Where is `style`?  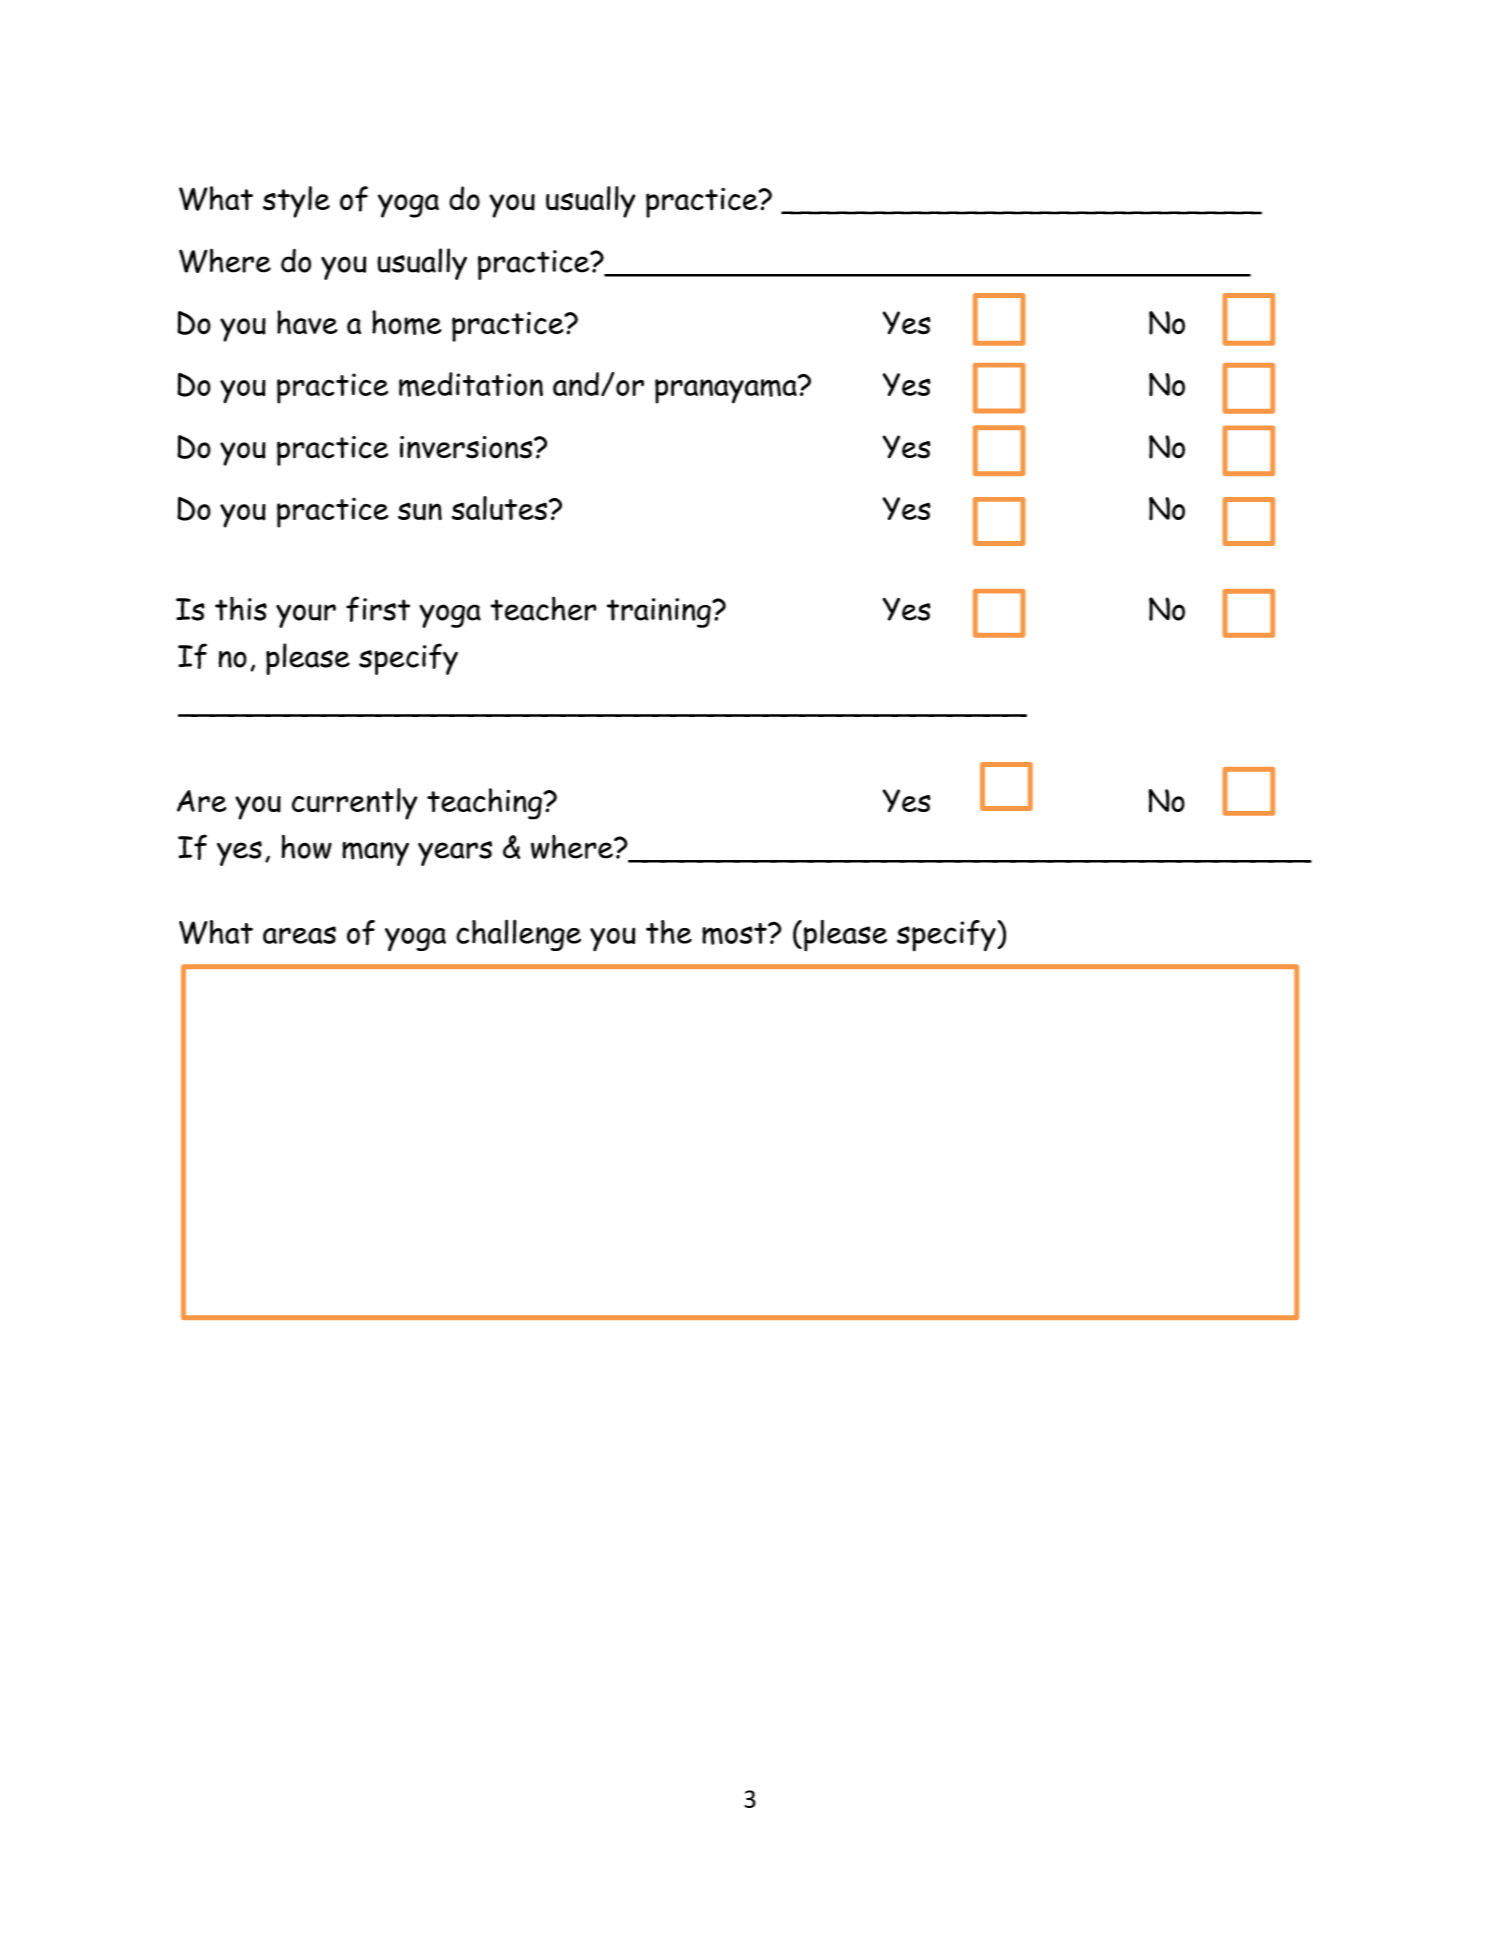 style is located at coordinates (296, 202).
